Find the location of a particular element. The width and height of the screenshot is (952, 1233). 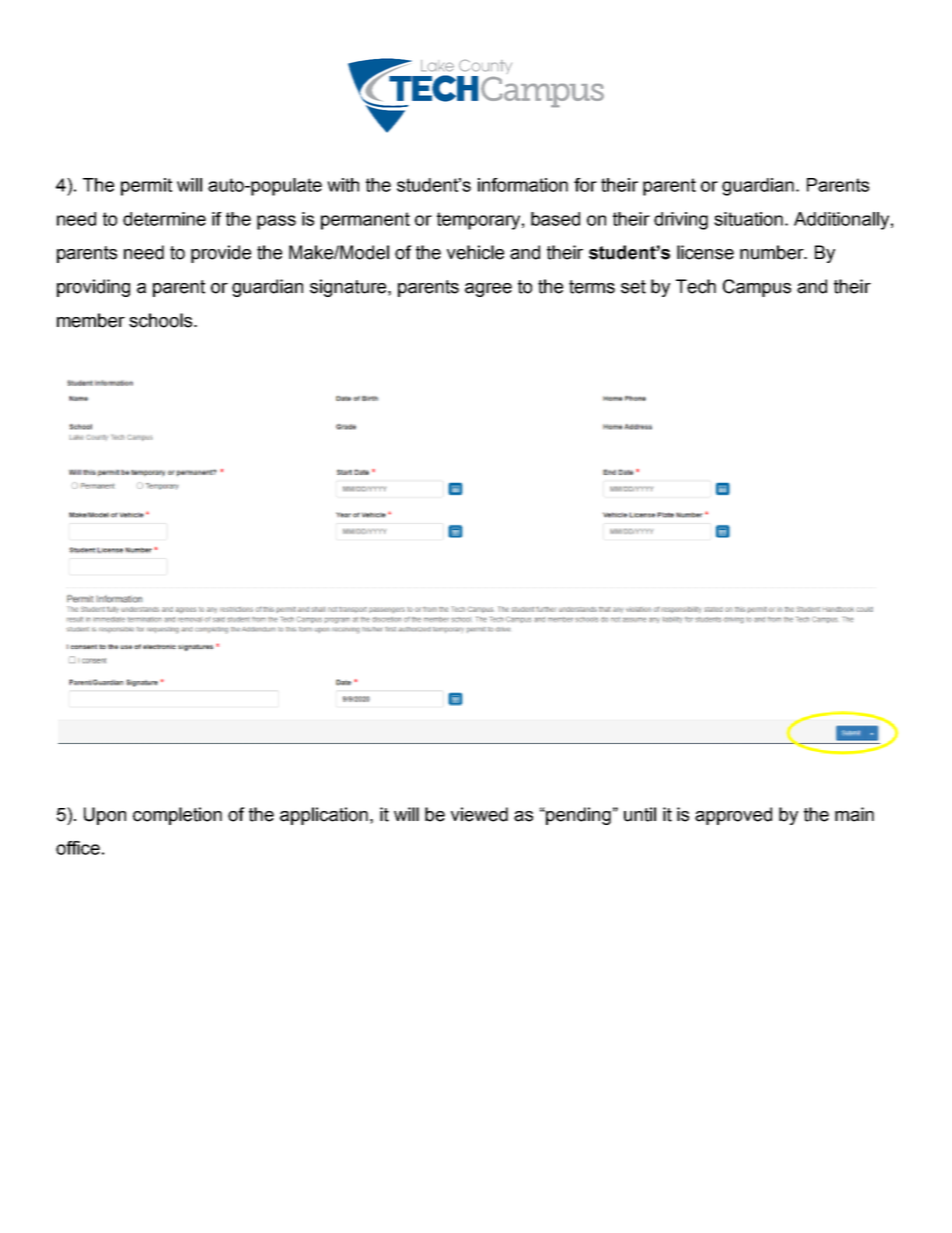

determine is located at coordinates (164, 219).
